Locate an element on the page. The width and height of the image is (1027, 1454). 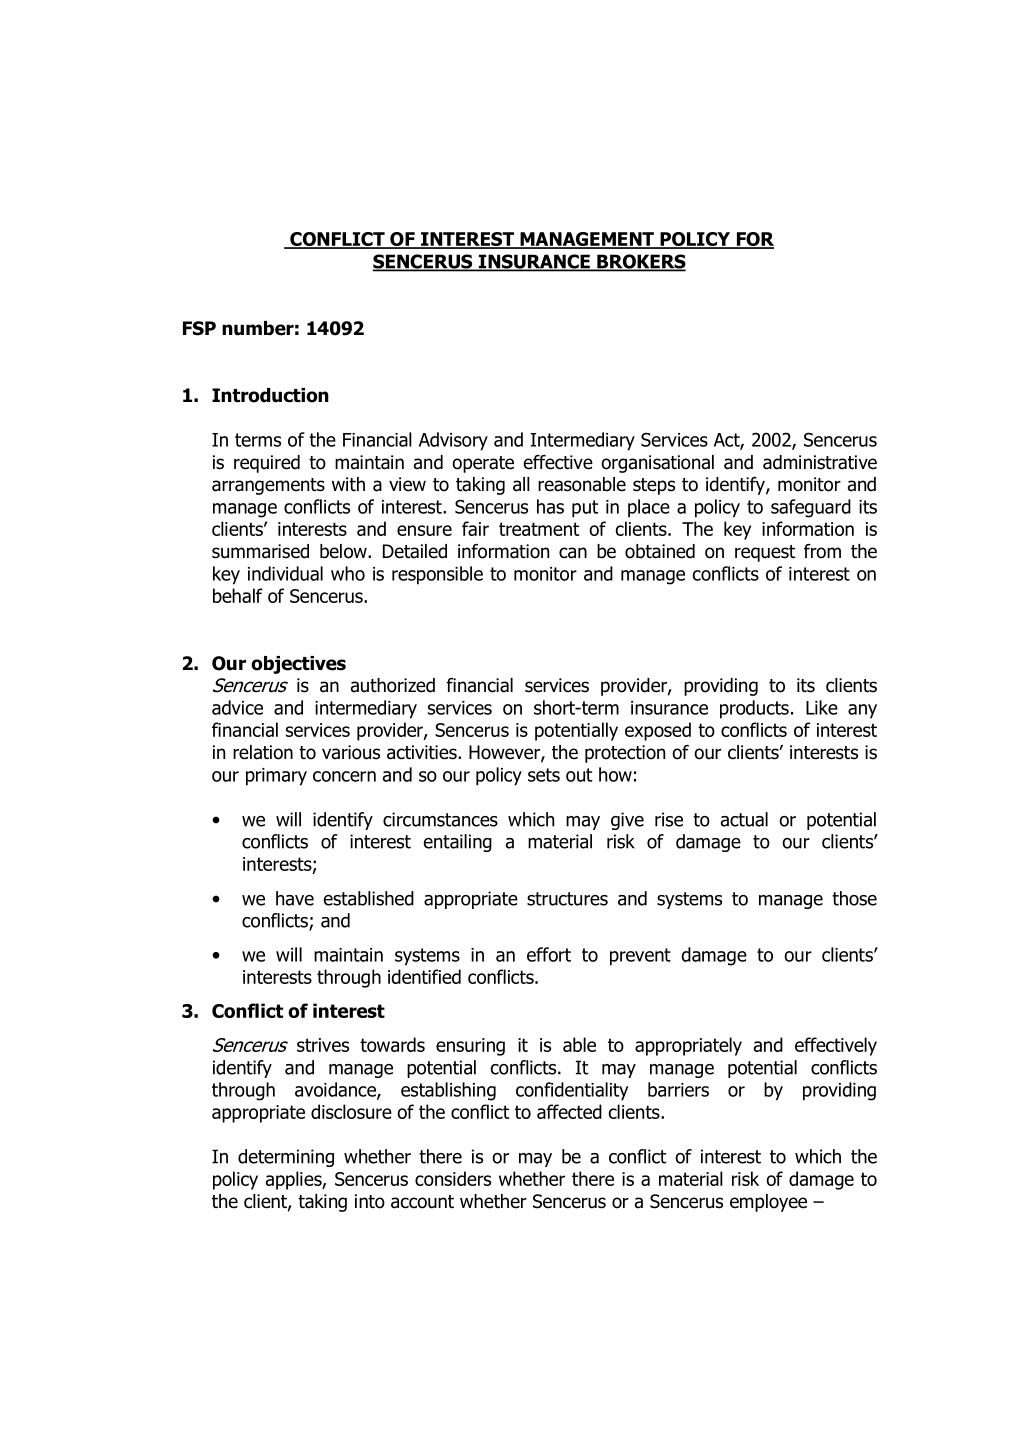
Like is located at coordinates (822, 707).
